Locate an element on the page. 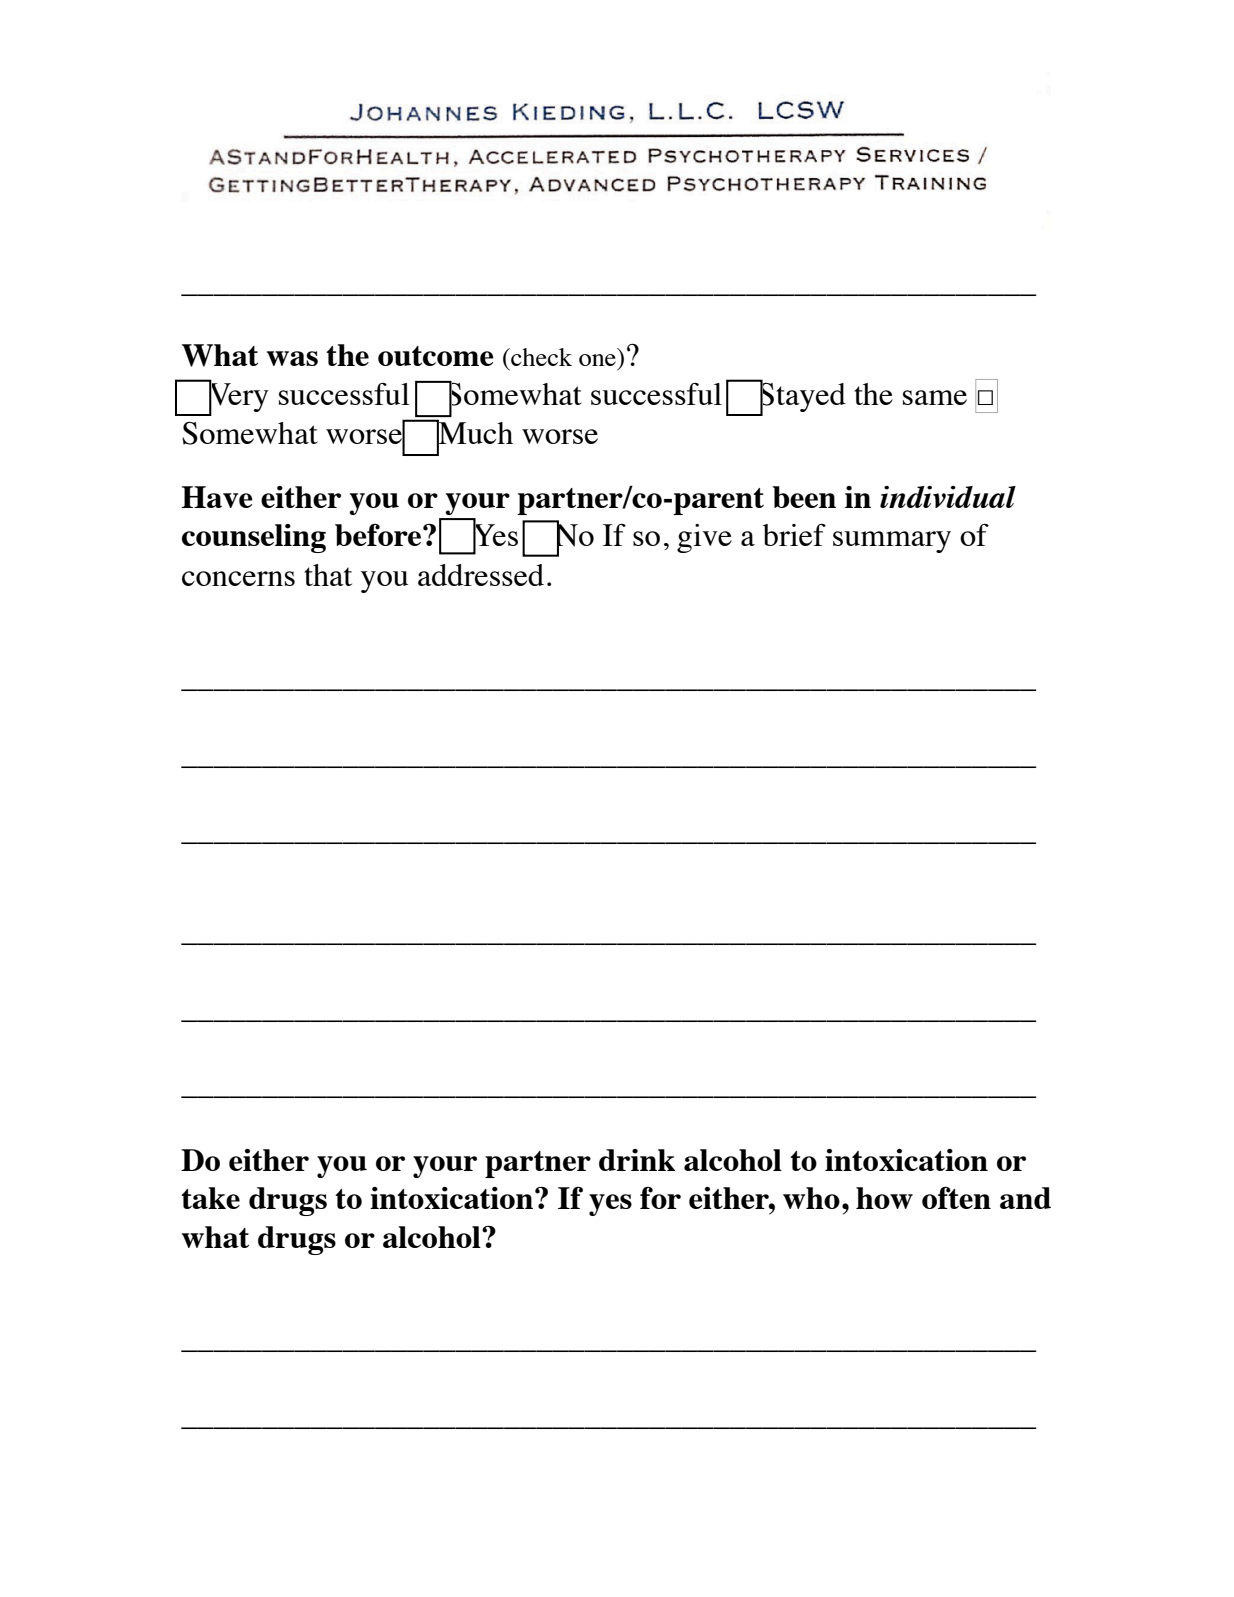 The width and height of the document is (1234, 1597). same is located at coordinates (935, 397).
